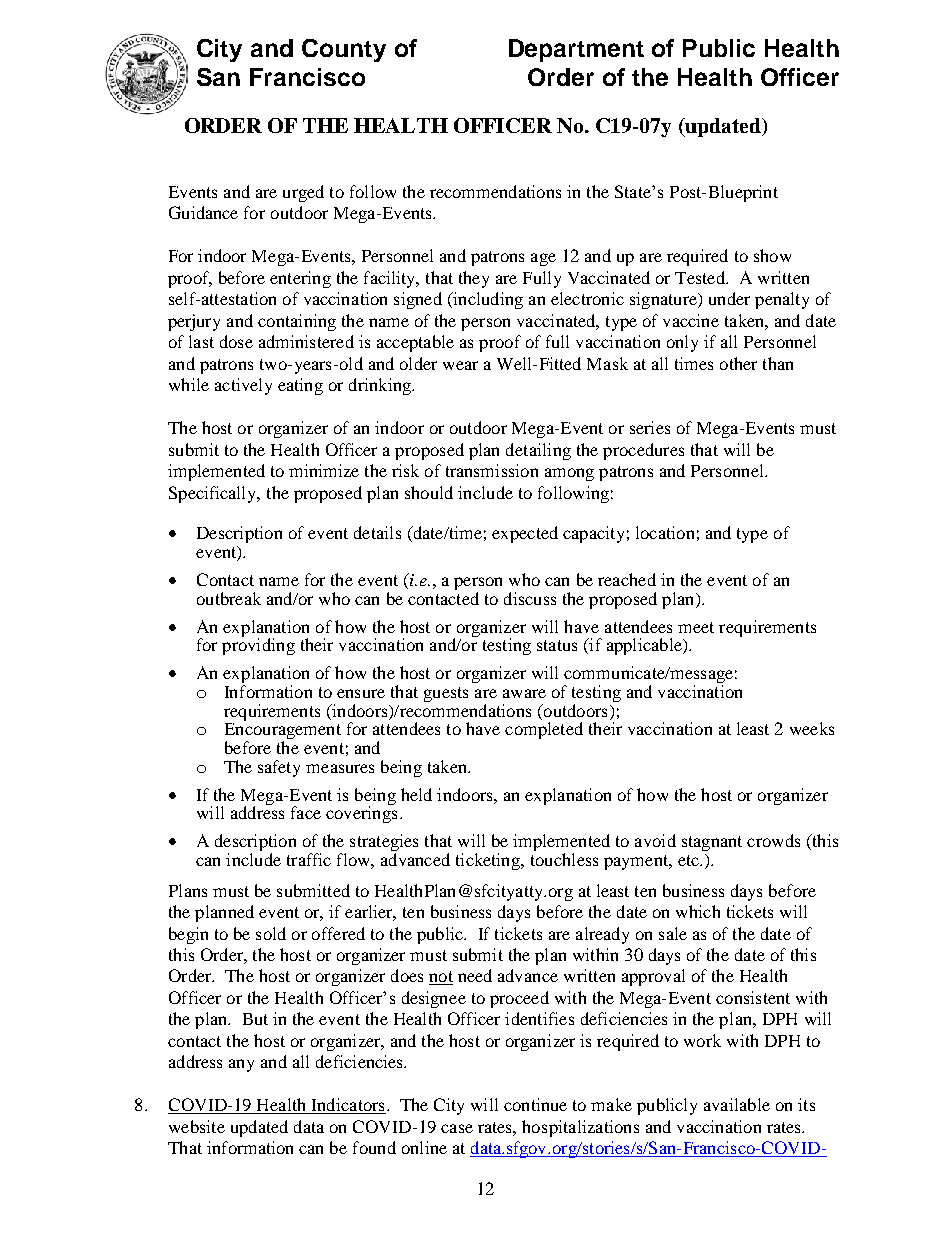 The width and height of the screenshot is (952, 1233). What do you see at coordinates (772, 255) in the screenshot?
I see `show` at bounding box center [772, 255].
